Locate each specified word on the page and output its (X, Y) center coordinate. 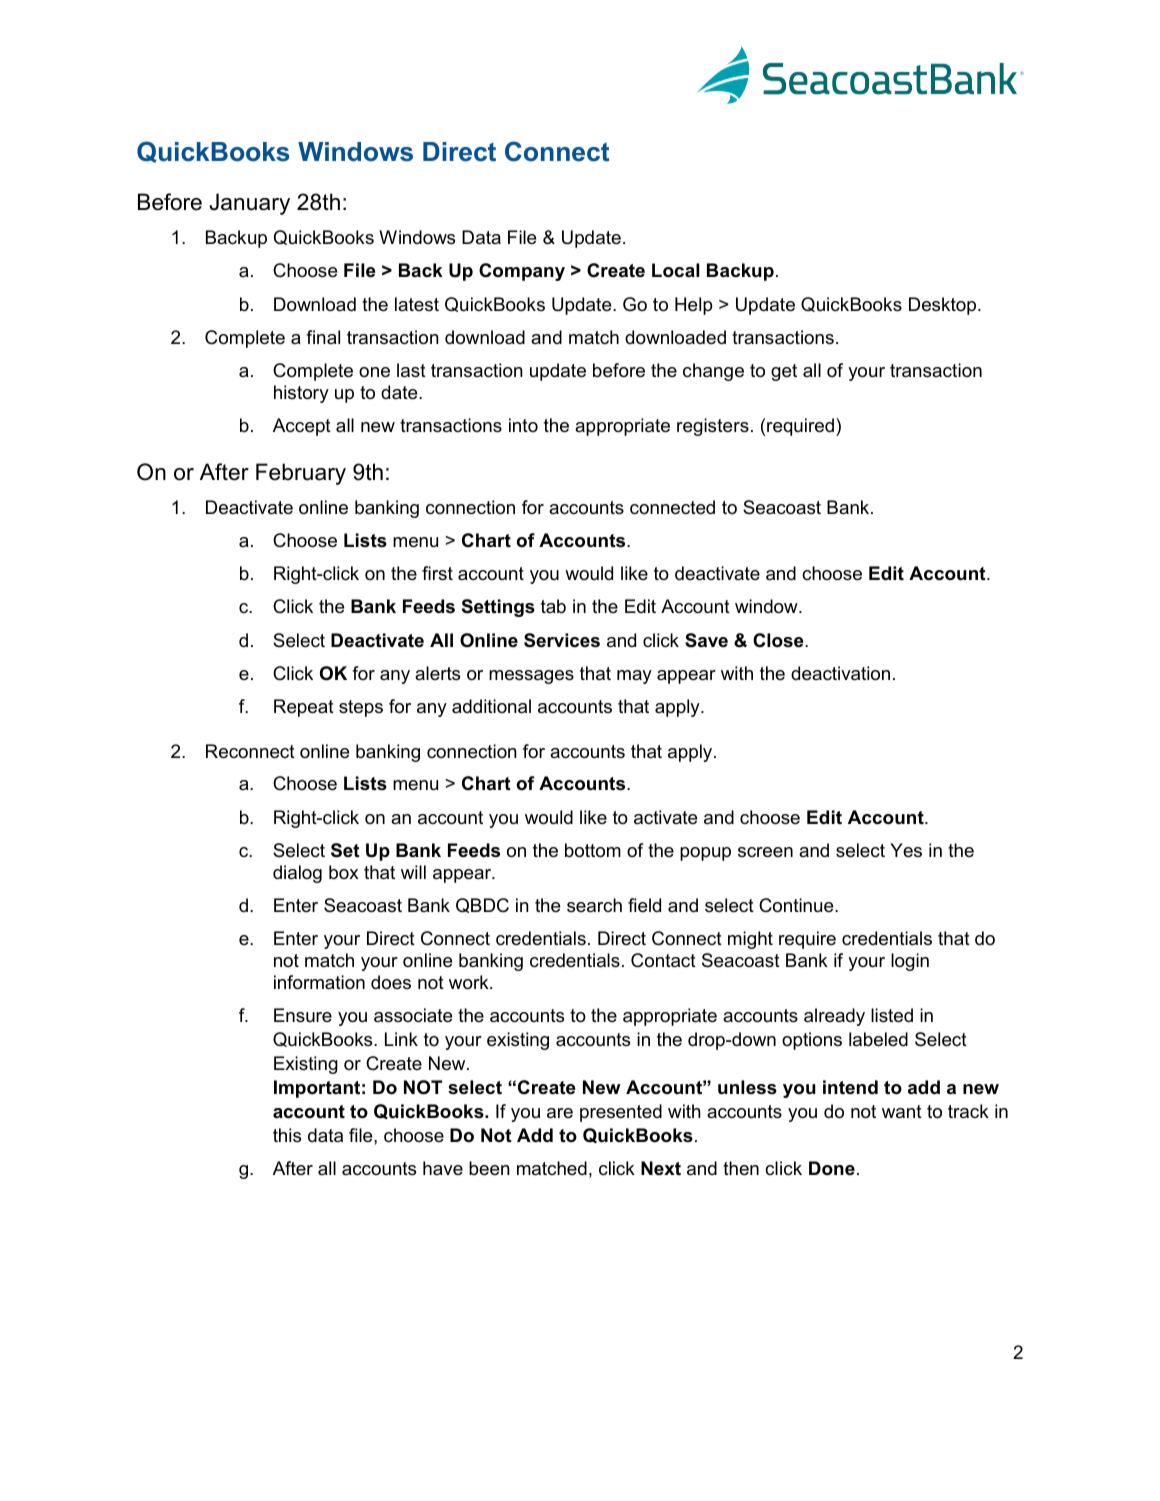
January (249, 204)
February (301, 474)
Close (779, 640)
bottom (593, 850)
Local (675, 270)
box (344, 872)
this (287, 1135)
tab (553, 606)
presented (621, 1113)
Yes (906, 850)
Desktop (944, 306)
